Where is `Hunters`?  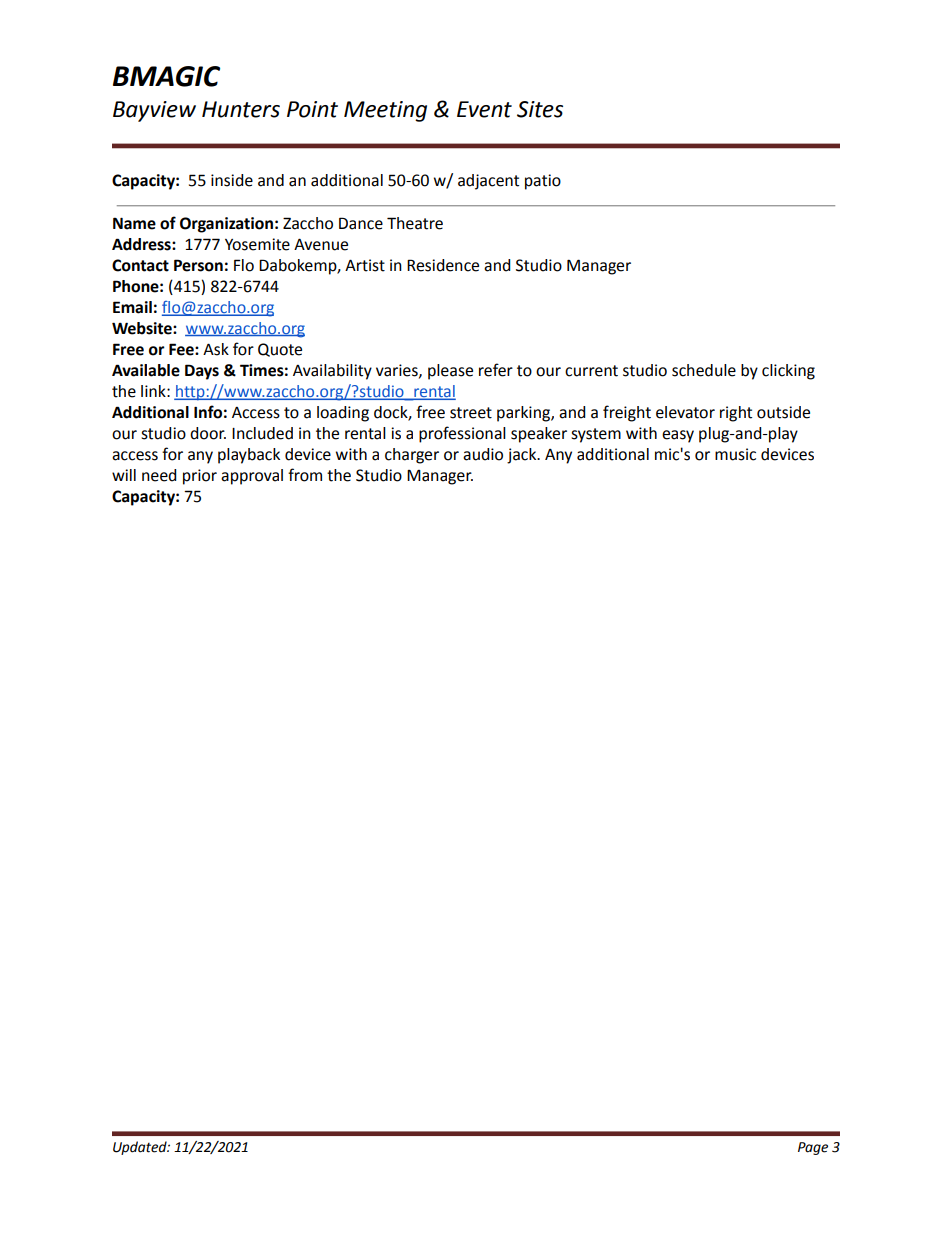
Hunters is located at coordinates (241, 109).
